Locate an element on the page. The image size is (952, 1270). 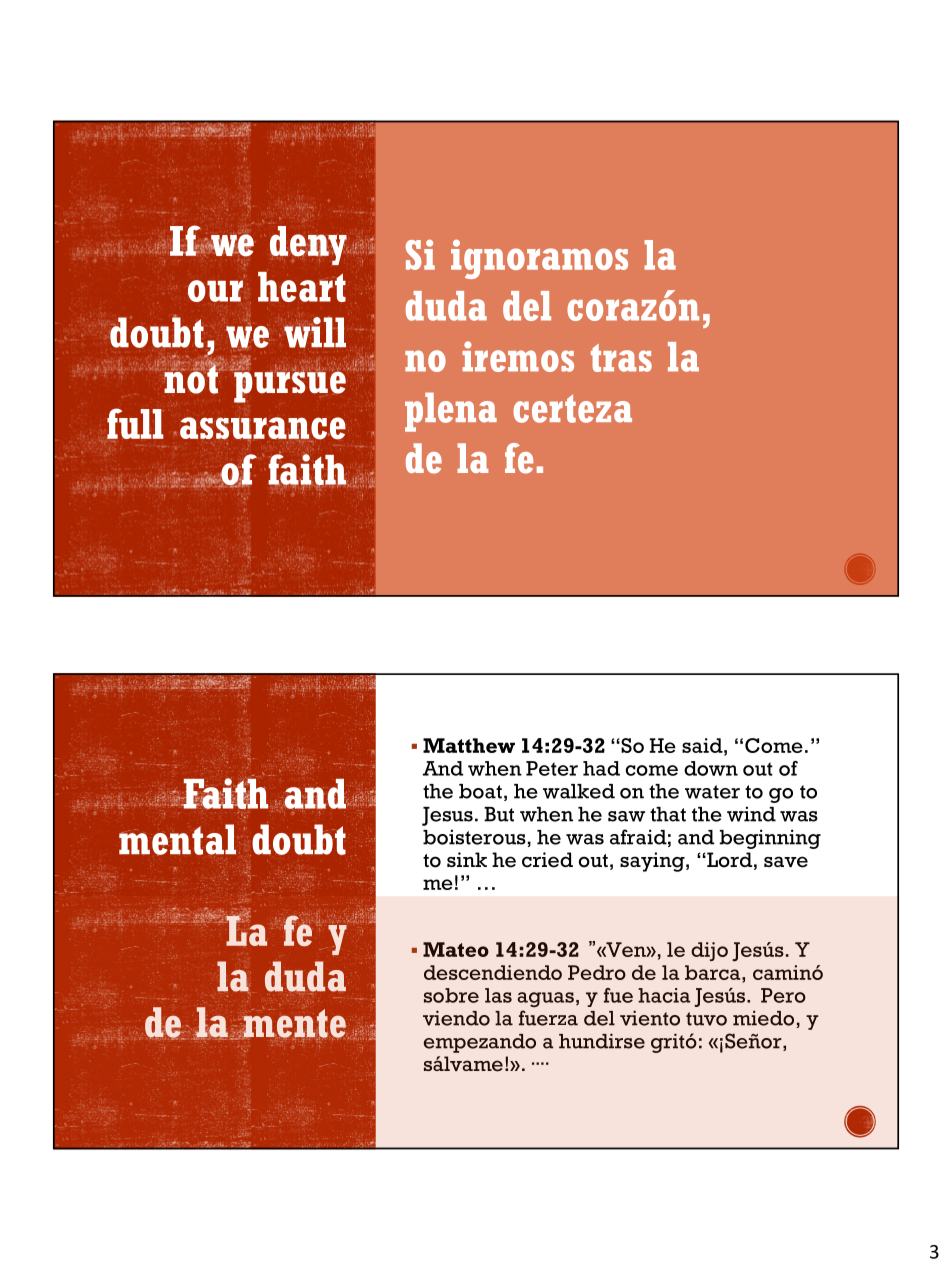
tras is located at coordinates (621, 358).
